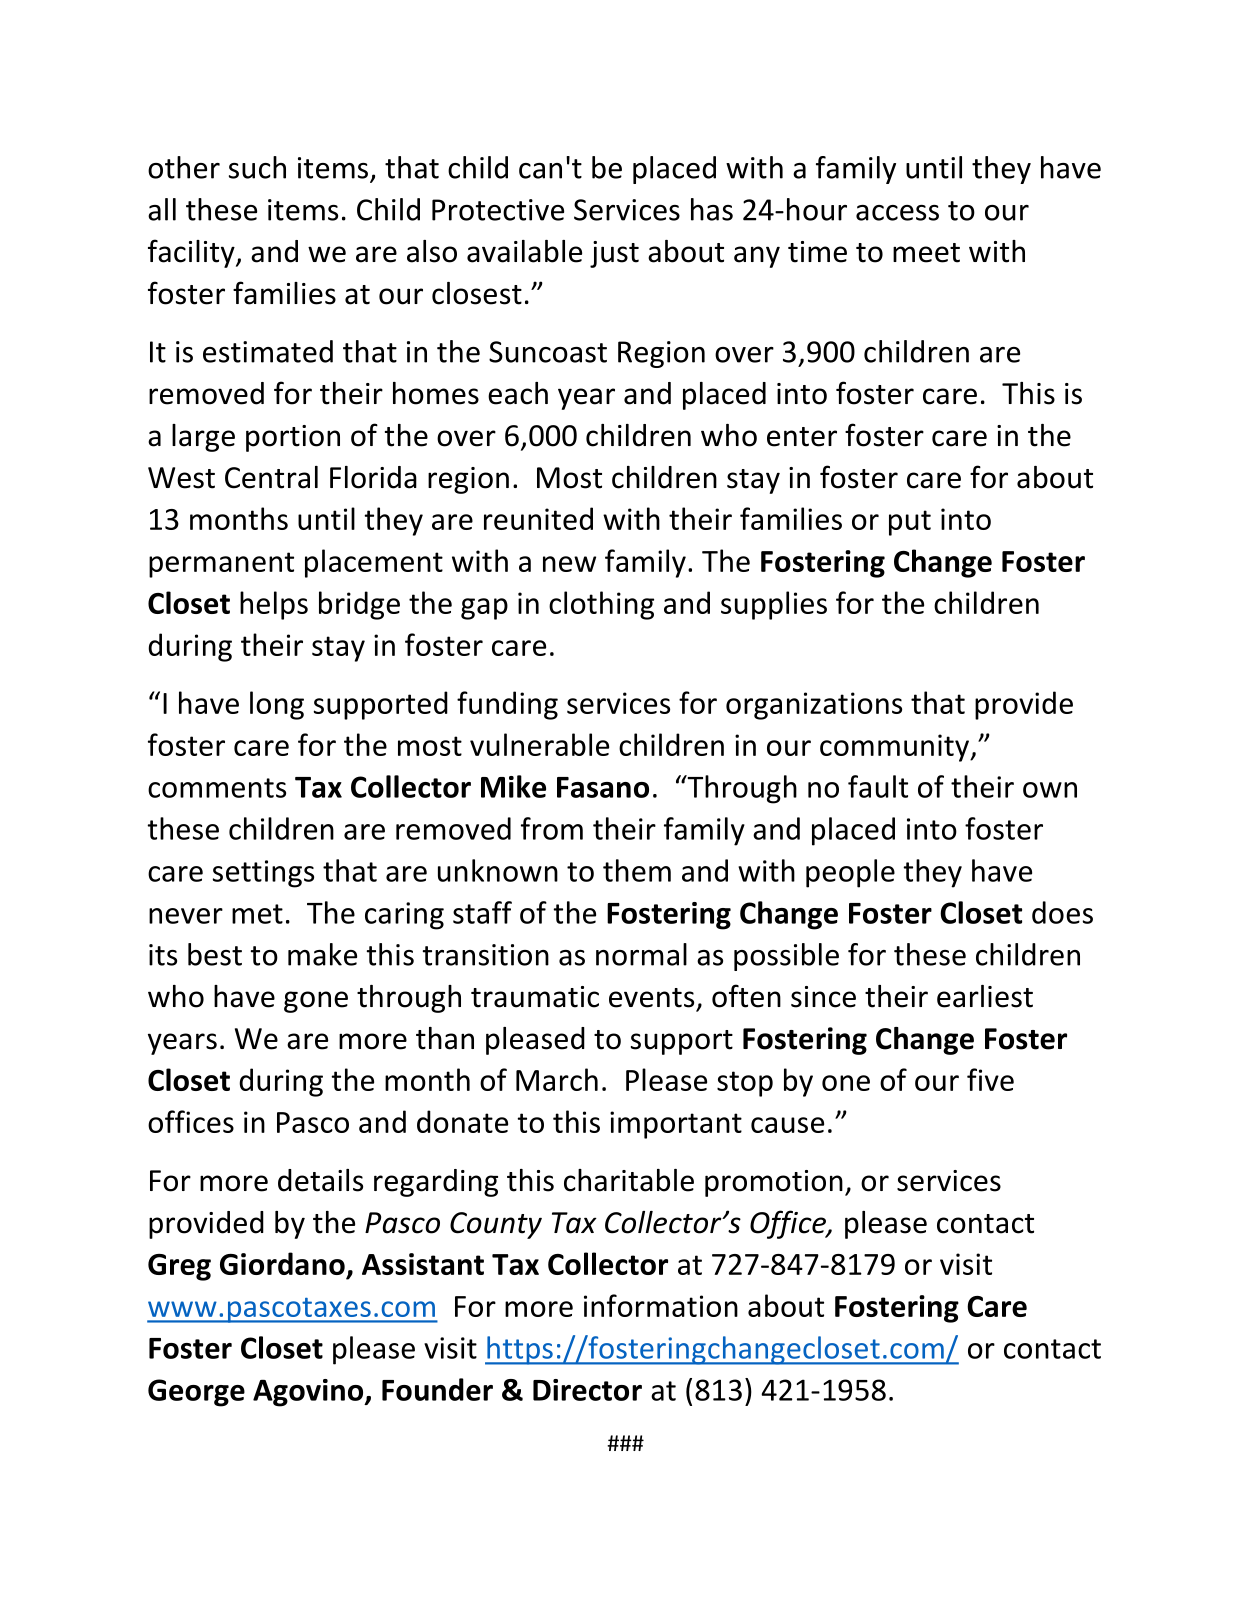  Describe the element at coordinates (539, 744) in the page. I see `vulnerable` at that location.
